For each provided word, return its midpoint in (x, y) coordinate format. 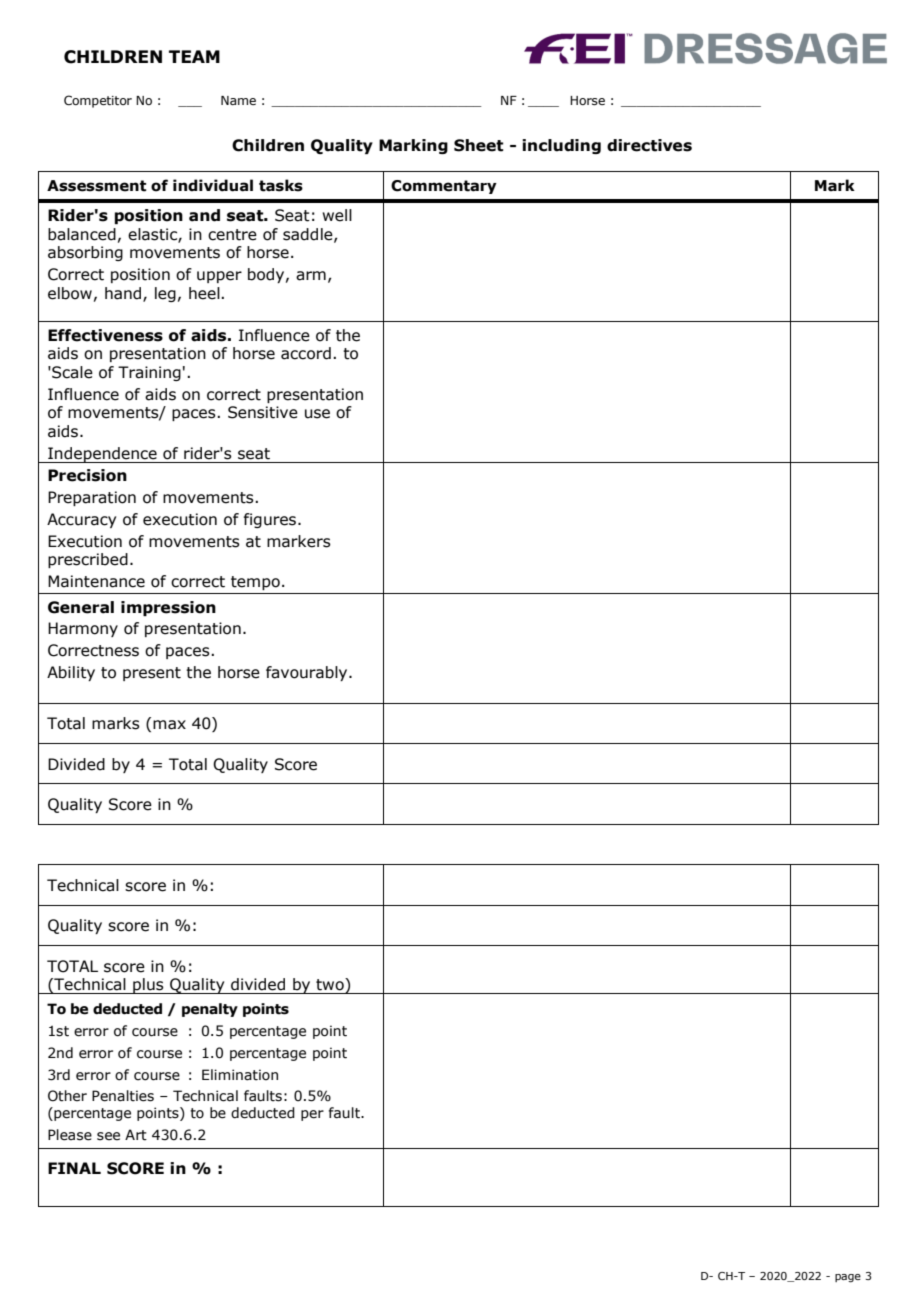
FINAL (74, 1168)
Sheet (479, 145)
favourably (308, 673)
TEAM (194, 56)
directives (649, 145)
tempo (255, 583)
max (169, 725)
